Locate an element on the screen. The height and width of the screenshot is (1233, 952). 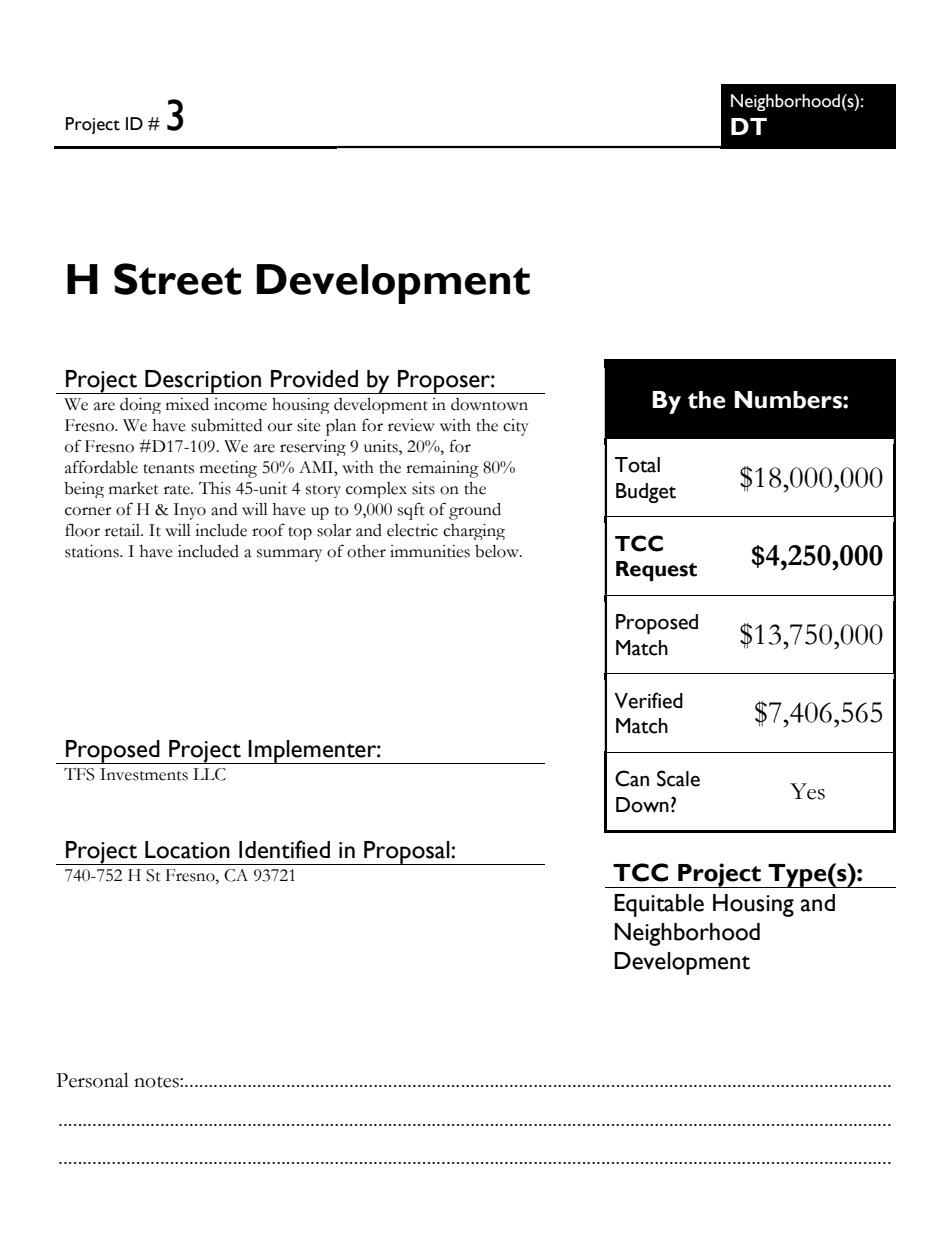
Equitable is located at coordinates (659, 905).
